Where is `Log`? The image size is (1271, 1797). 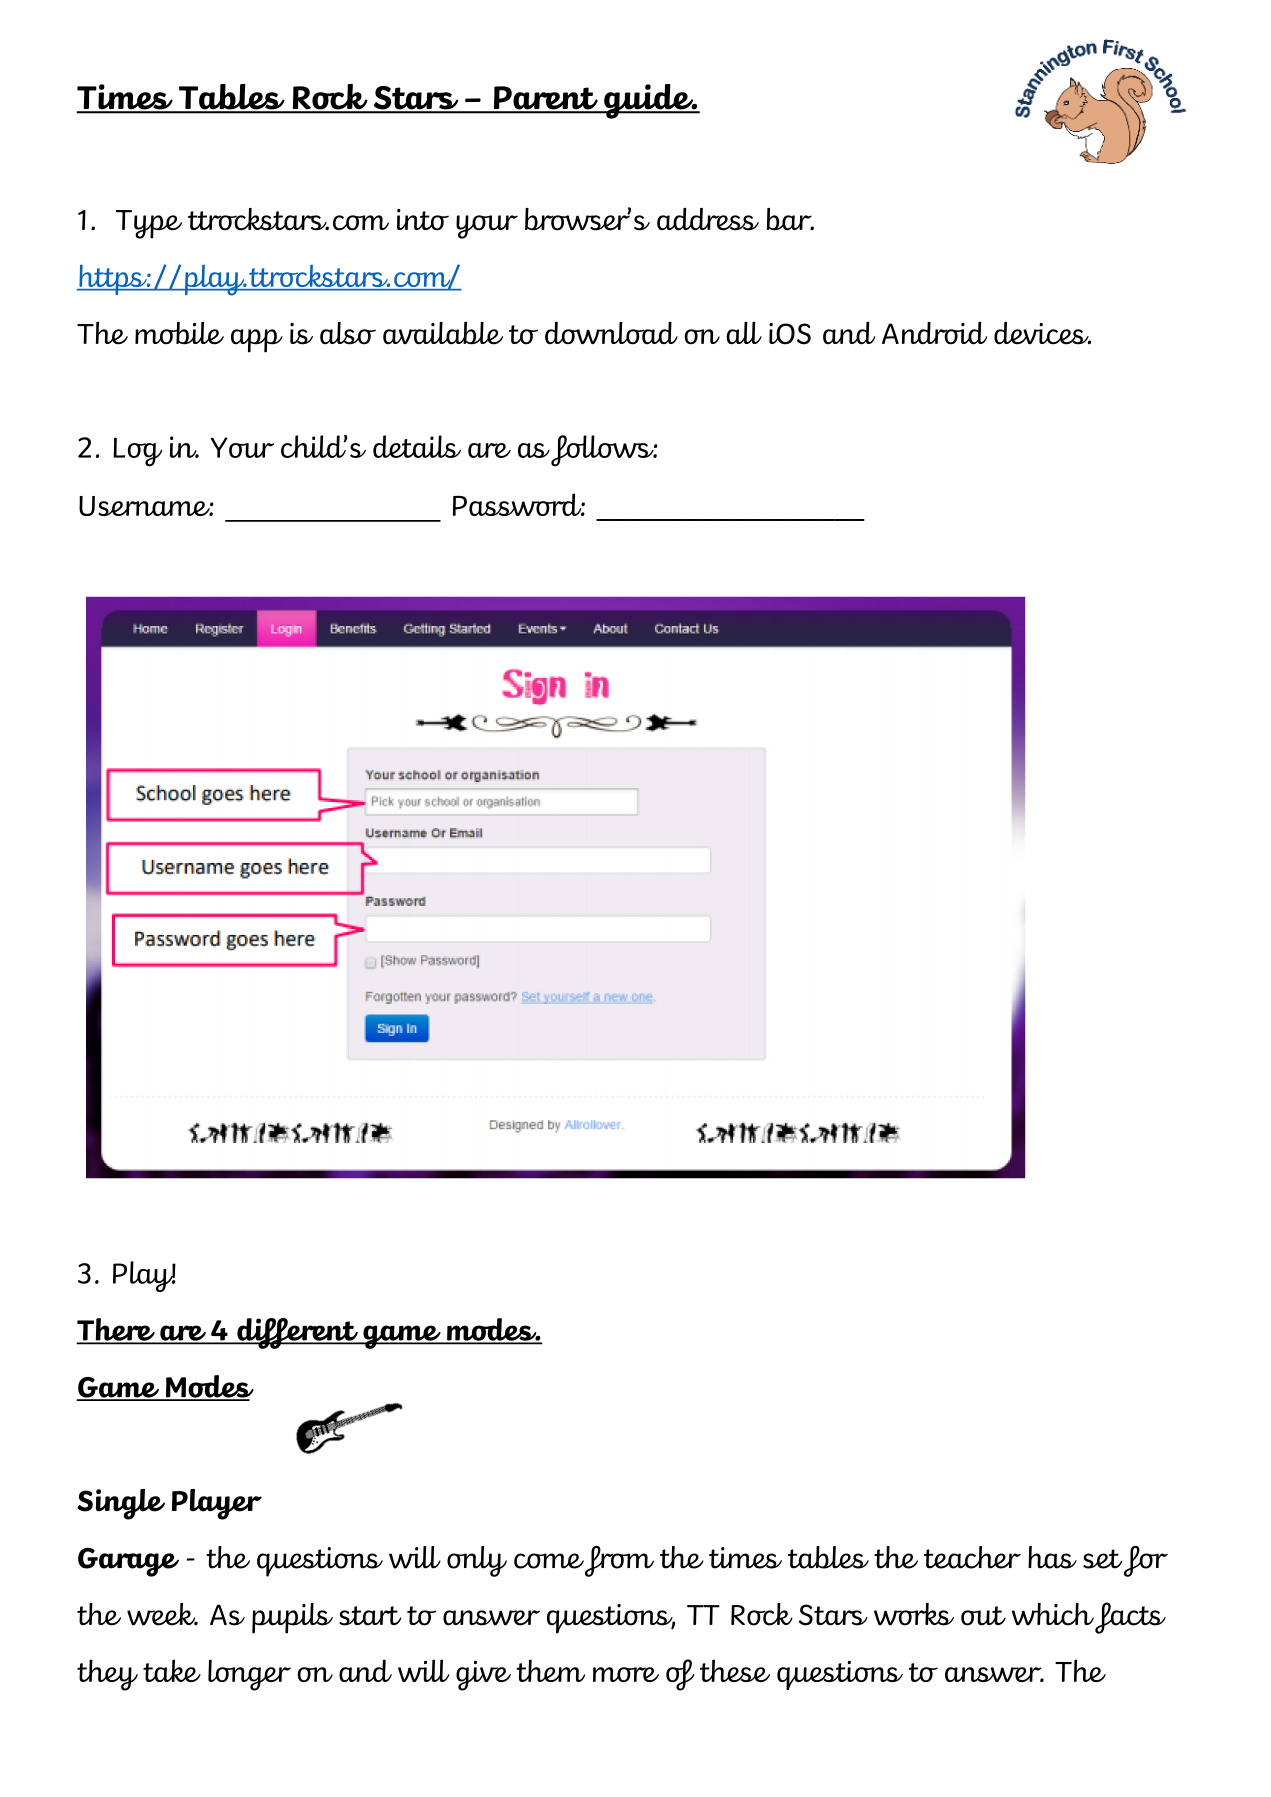 Log is located at coordinates (137, 452).
